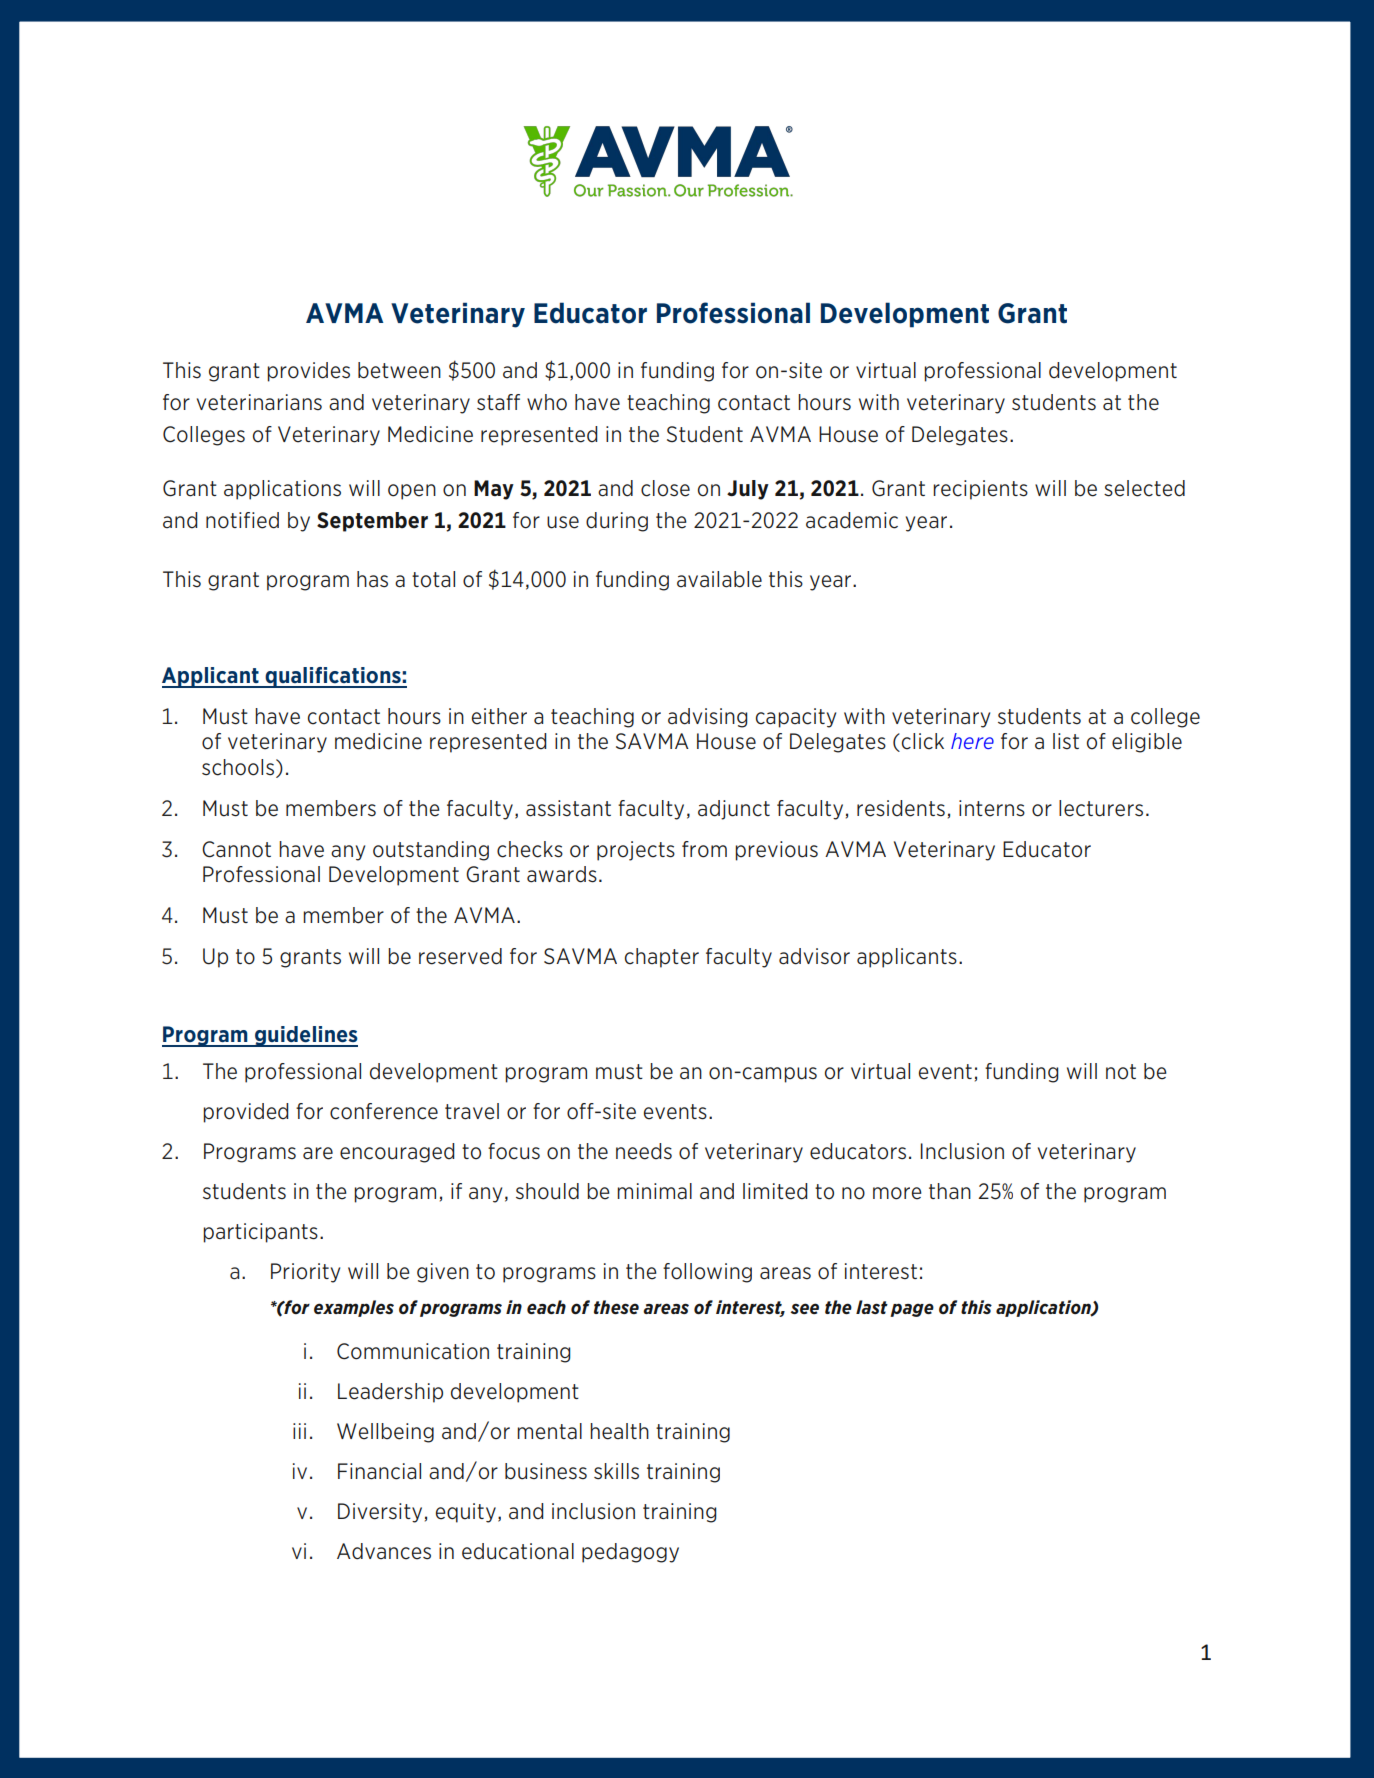 The width and height of the document is (1374, 1778). What do you see at coordinates (665, 488) in the document?
I see `close` at bounding box center [665, 488].
